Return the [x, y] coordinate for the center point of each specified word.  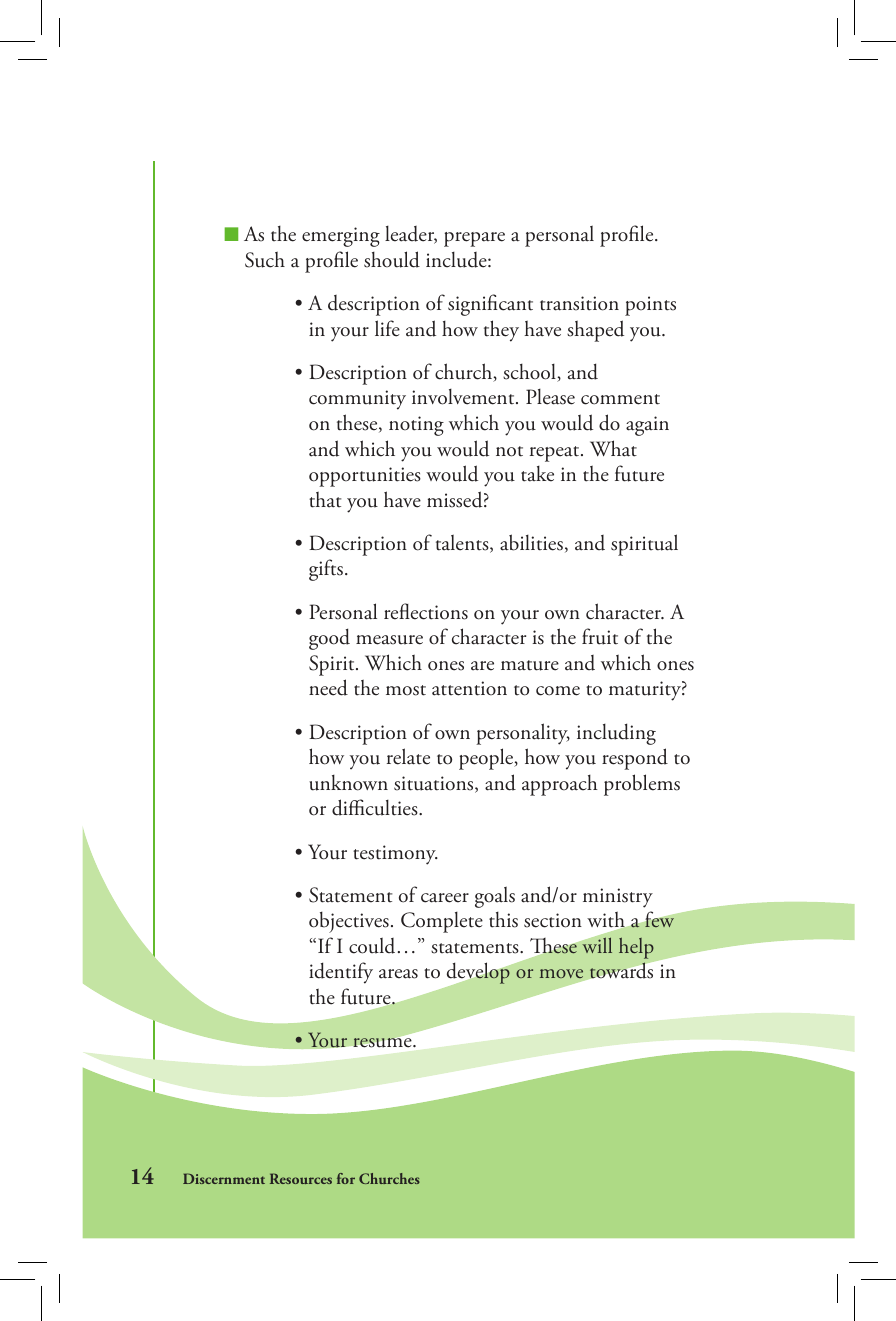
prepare [474, 239]
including [616, 734]
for [346, 1178]
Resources [301, 1178]
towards [621, 970]
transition [579, 303]
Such [265, 259]
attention [469, 688]
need [328, 687]
